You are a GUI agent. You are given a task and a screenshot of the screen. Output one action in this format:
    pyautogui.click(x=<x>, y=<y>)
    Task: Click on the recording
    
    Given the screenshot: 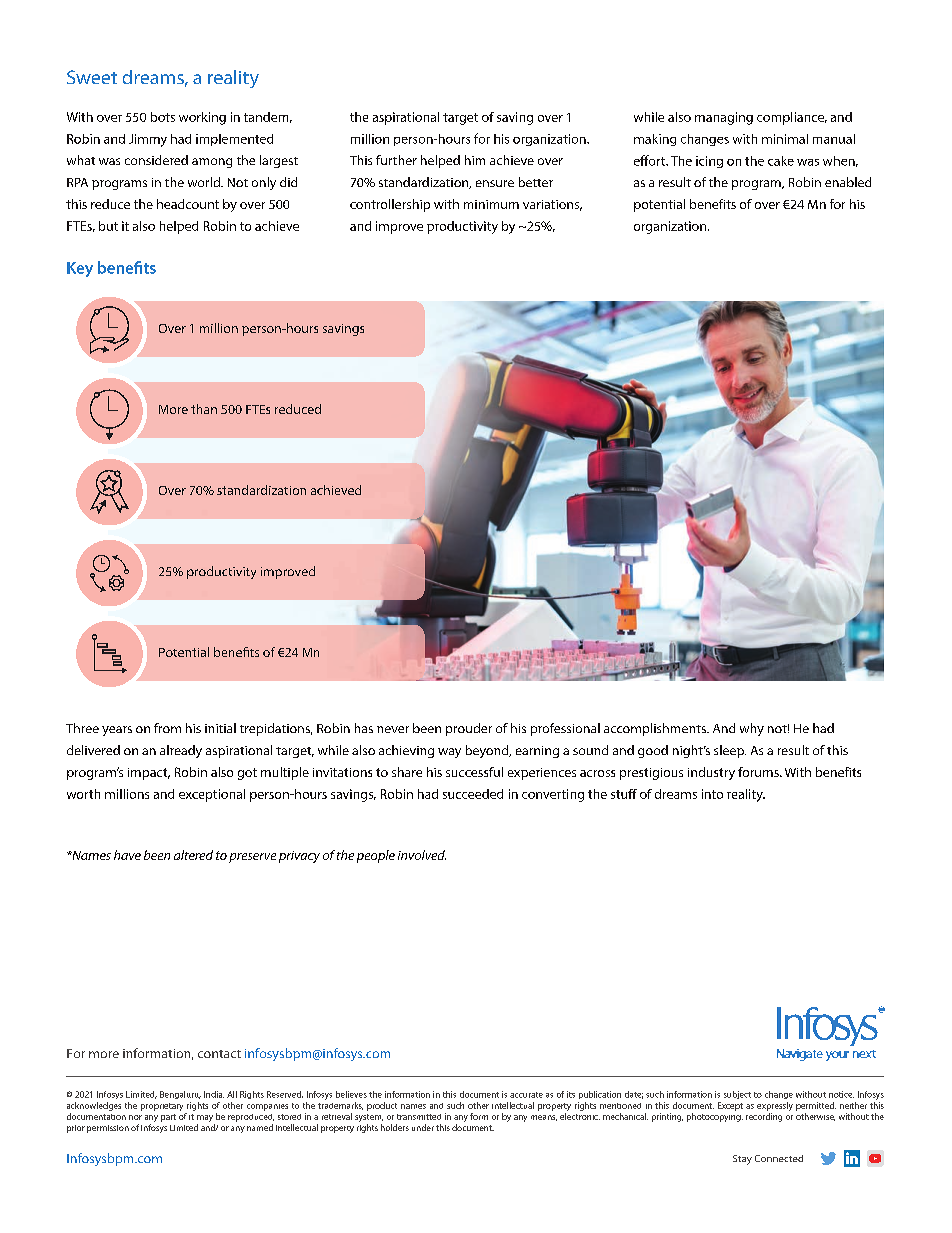 What is the action you would take?
    pyautogui.click(x=764, y=1117)
